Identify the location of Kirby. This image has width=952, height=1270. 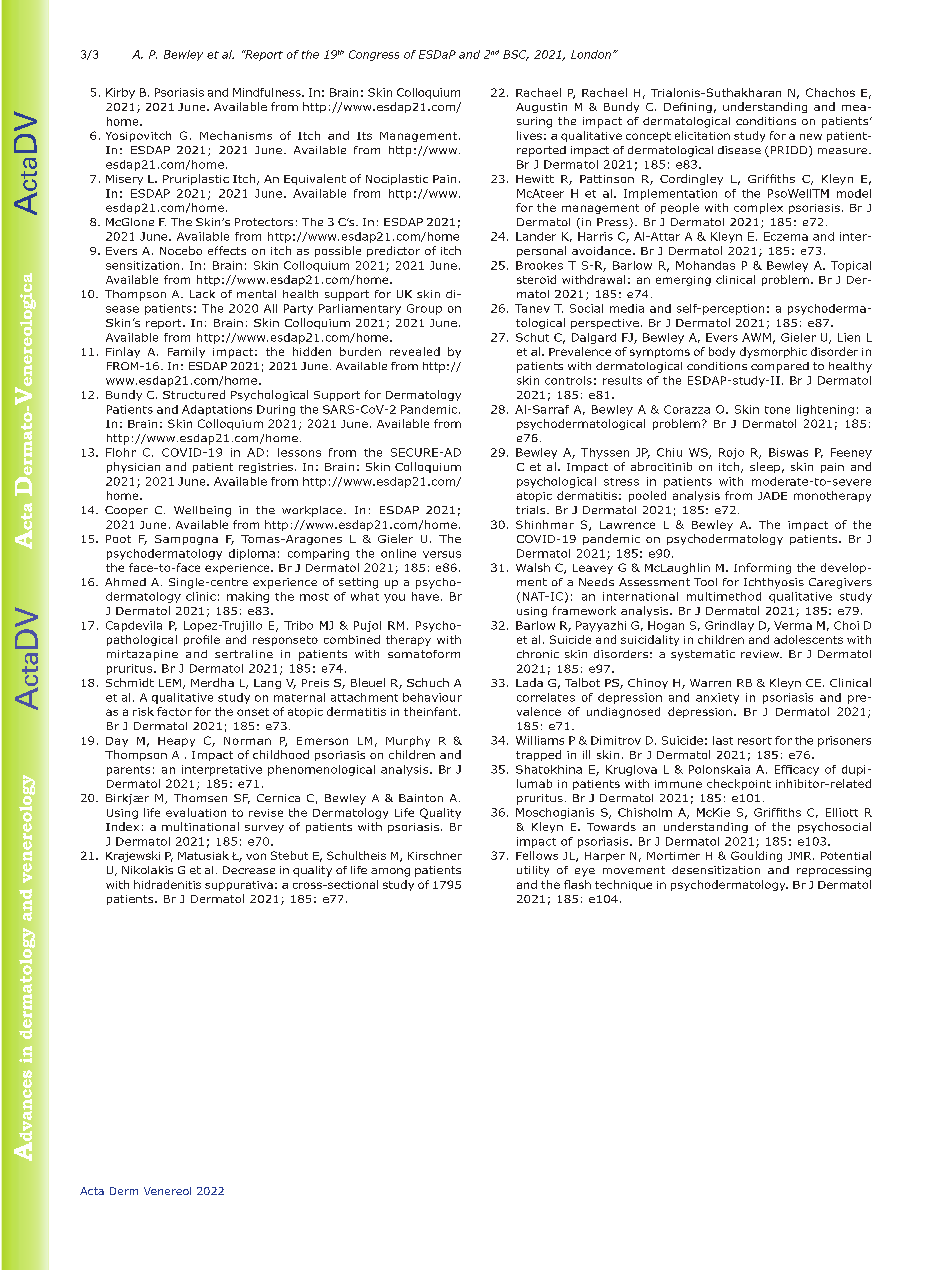
(120, 93).
